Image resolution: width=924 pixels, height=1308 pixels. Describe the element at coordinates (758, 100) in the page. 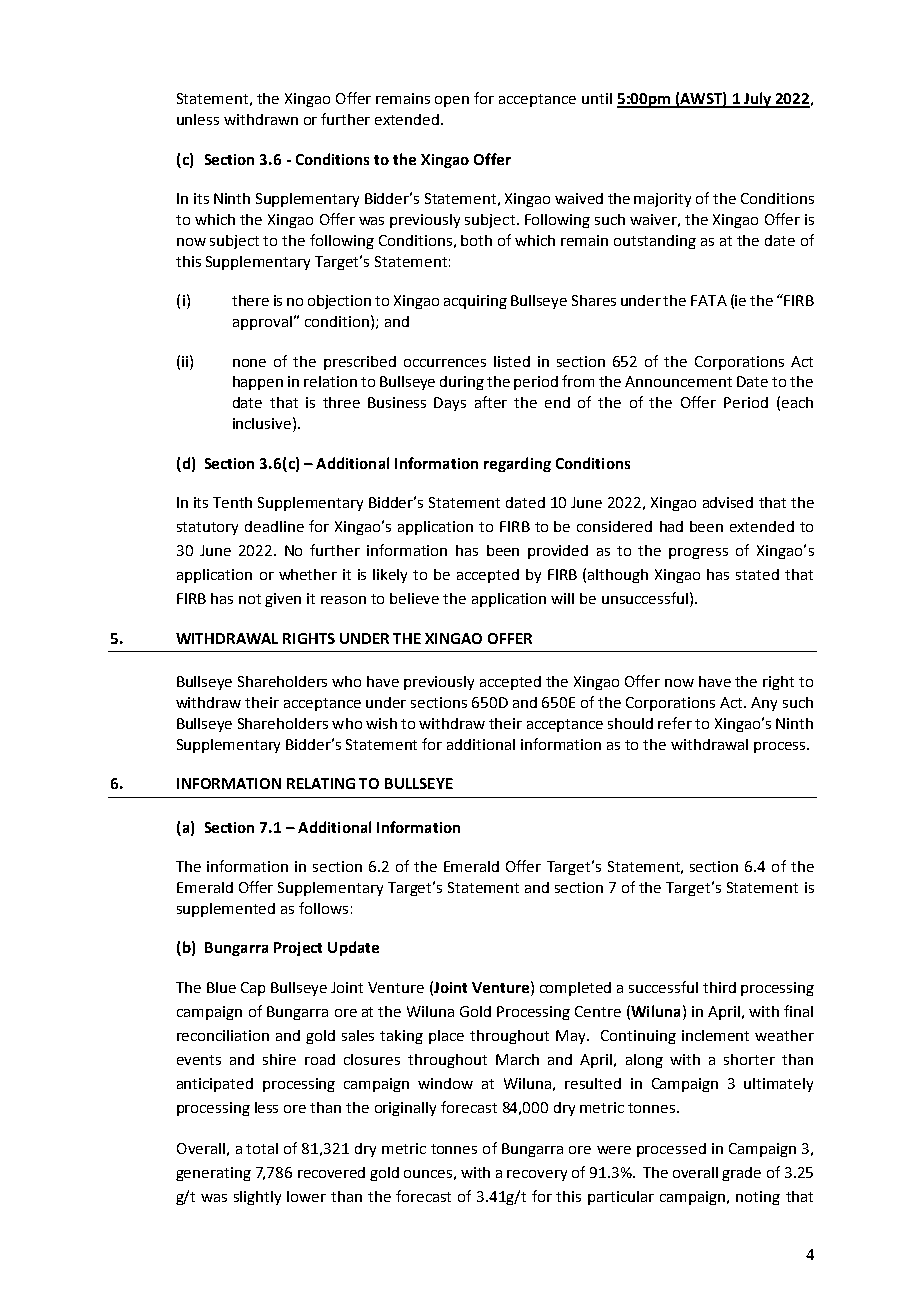

I see `July` at that location.
